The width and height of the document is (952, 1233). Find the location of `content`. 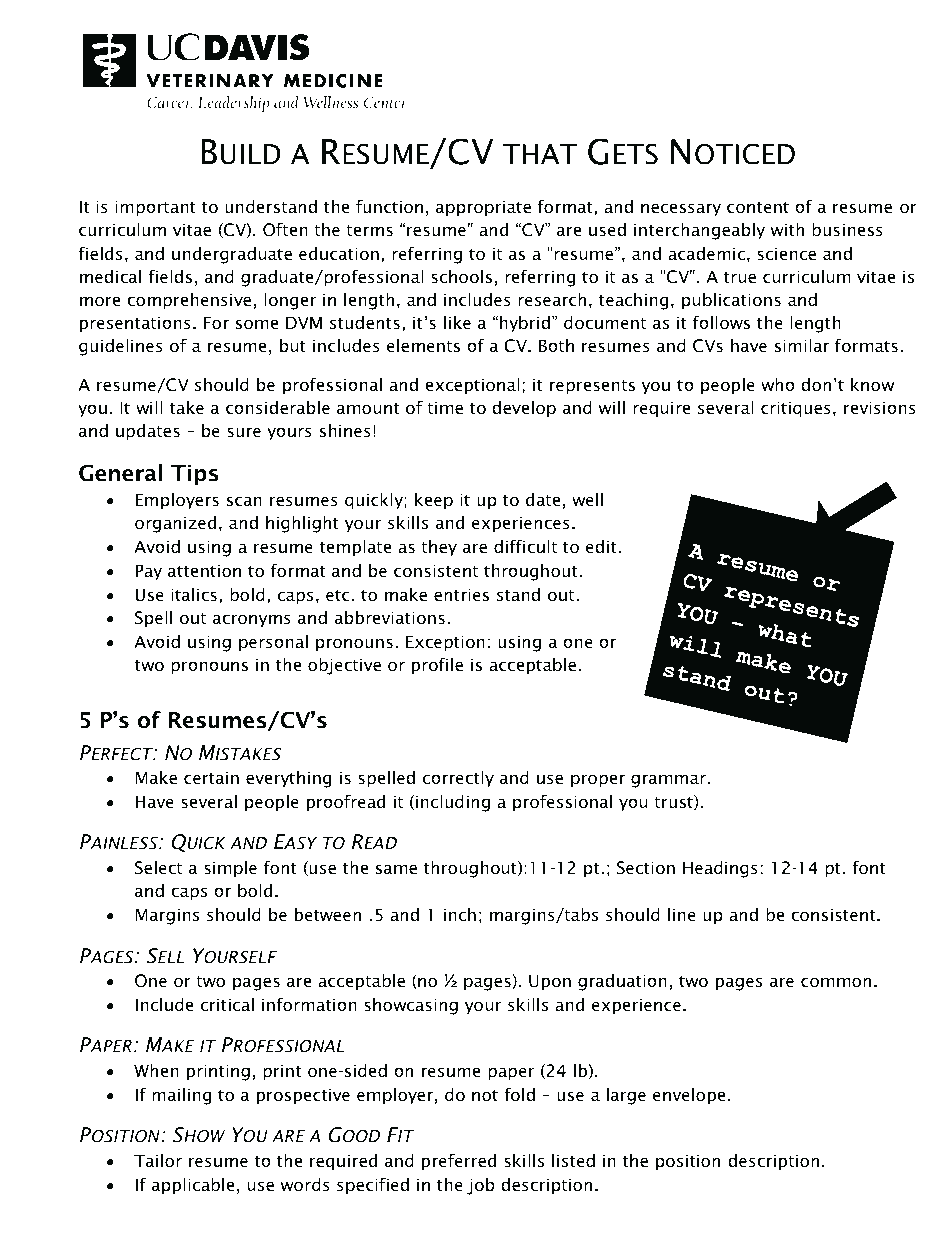

content is located at coordinates (758, 207).
